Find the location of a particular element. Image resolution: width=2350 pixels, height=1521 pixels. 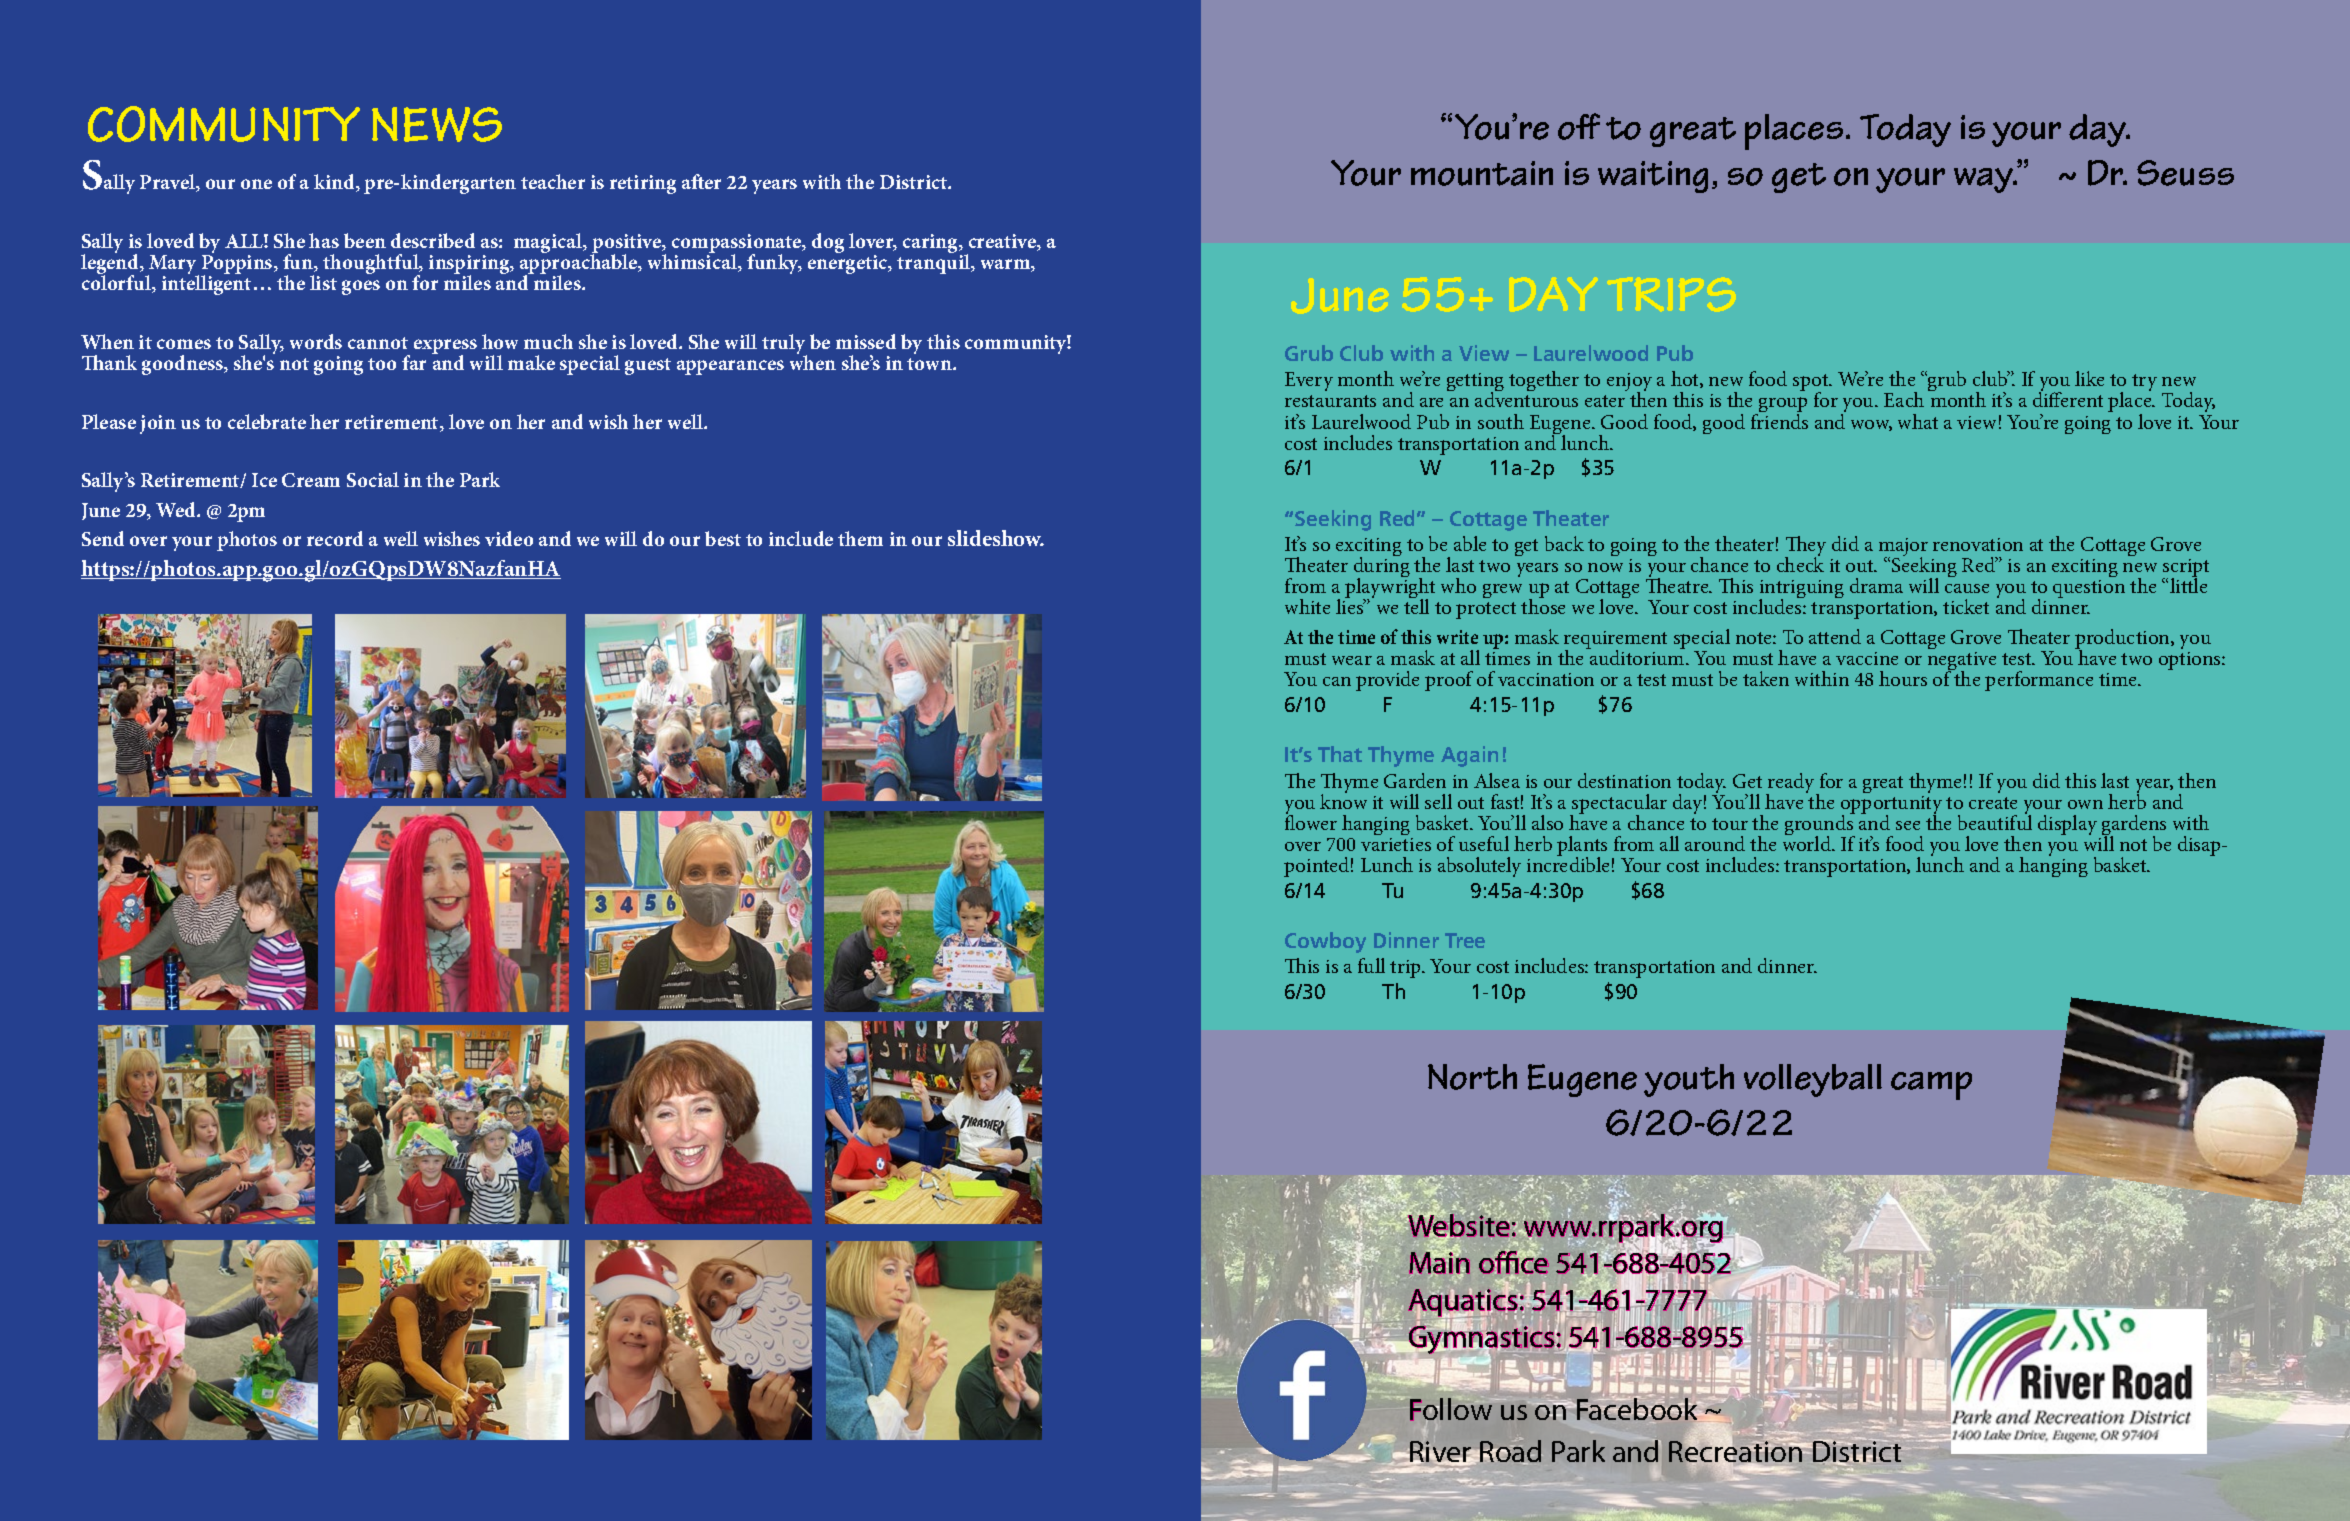

Seuss is located at coordinates (2185, 173).
